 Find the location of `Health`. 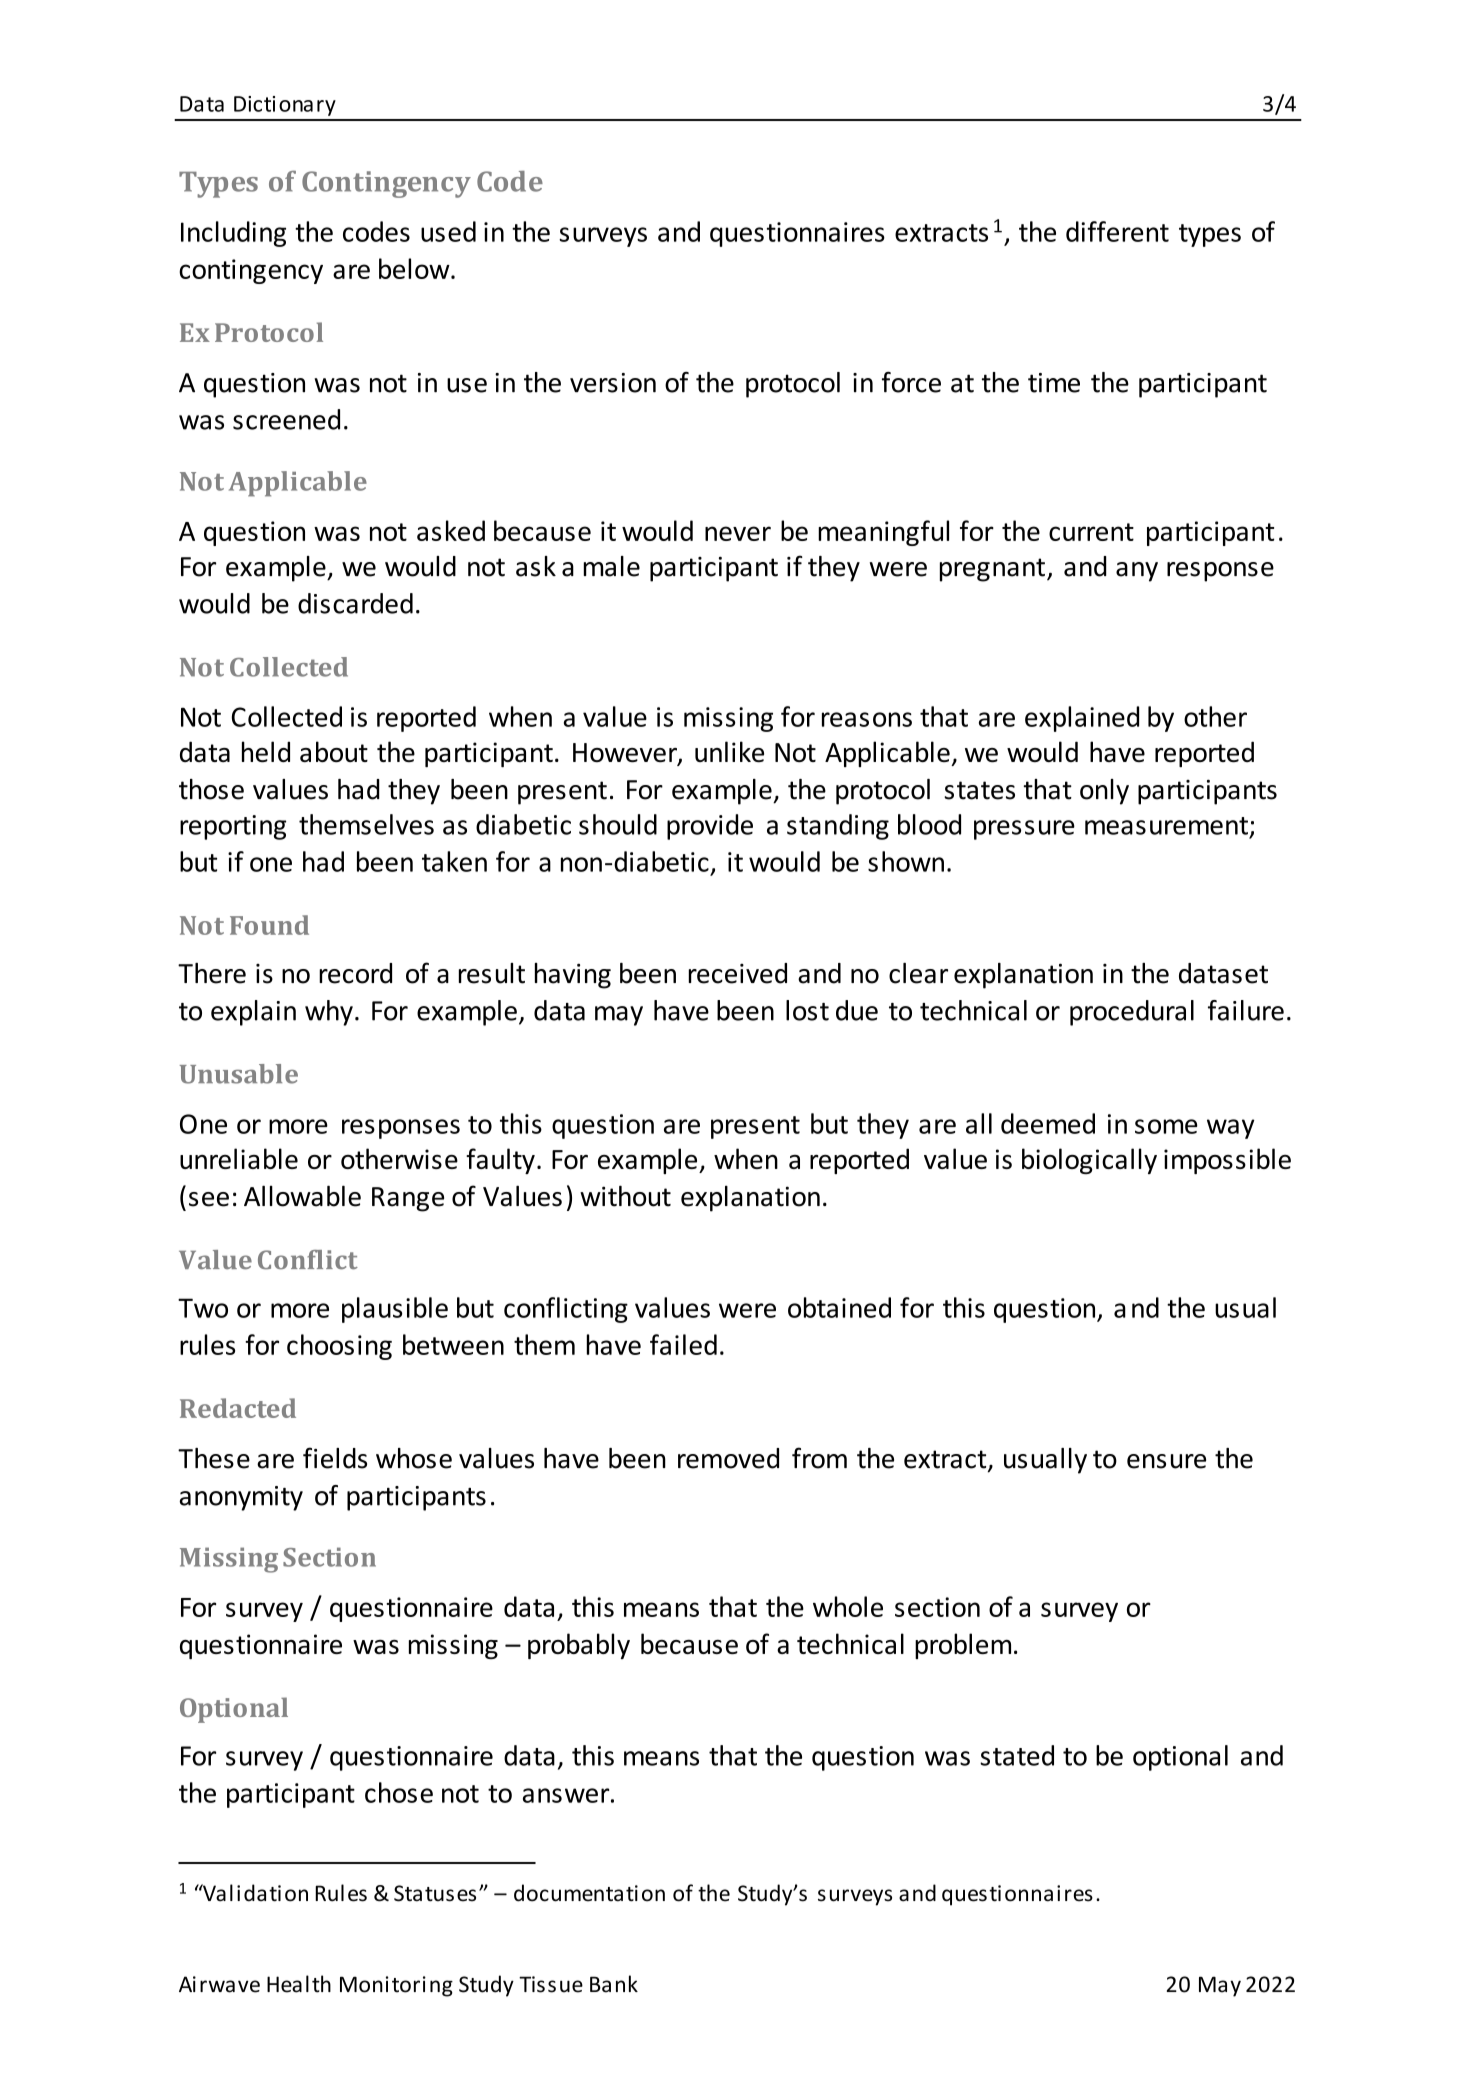

Health is located at coordinates (299, 1984).
